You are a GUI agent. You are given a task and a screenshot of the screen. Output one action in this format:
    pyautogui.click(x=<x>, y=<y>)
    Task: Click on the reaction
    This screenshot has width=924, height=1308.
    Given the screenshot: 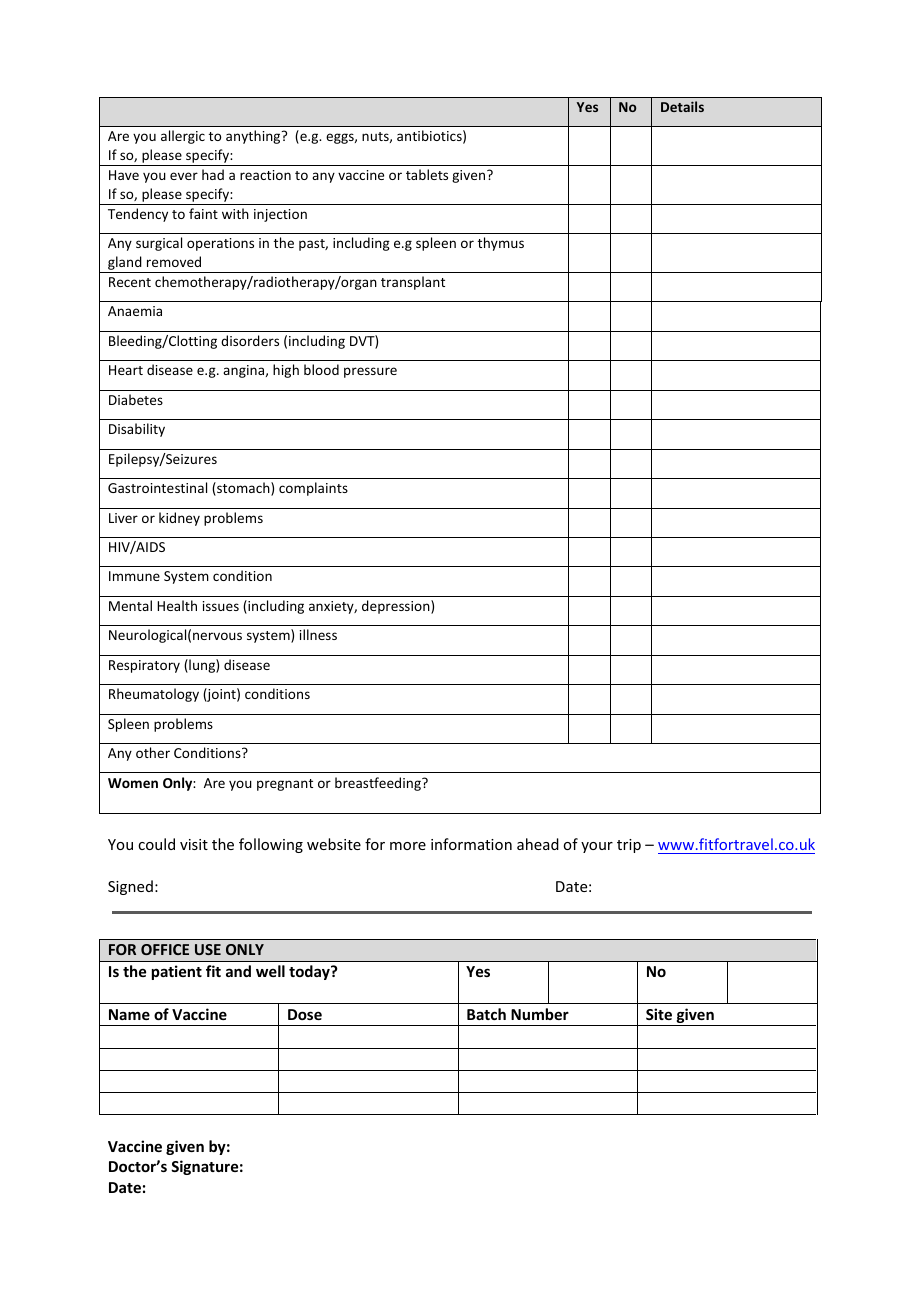 What is the action you would take?
    pyautogui.click(x=265, y=175)
